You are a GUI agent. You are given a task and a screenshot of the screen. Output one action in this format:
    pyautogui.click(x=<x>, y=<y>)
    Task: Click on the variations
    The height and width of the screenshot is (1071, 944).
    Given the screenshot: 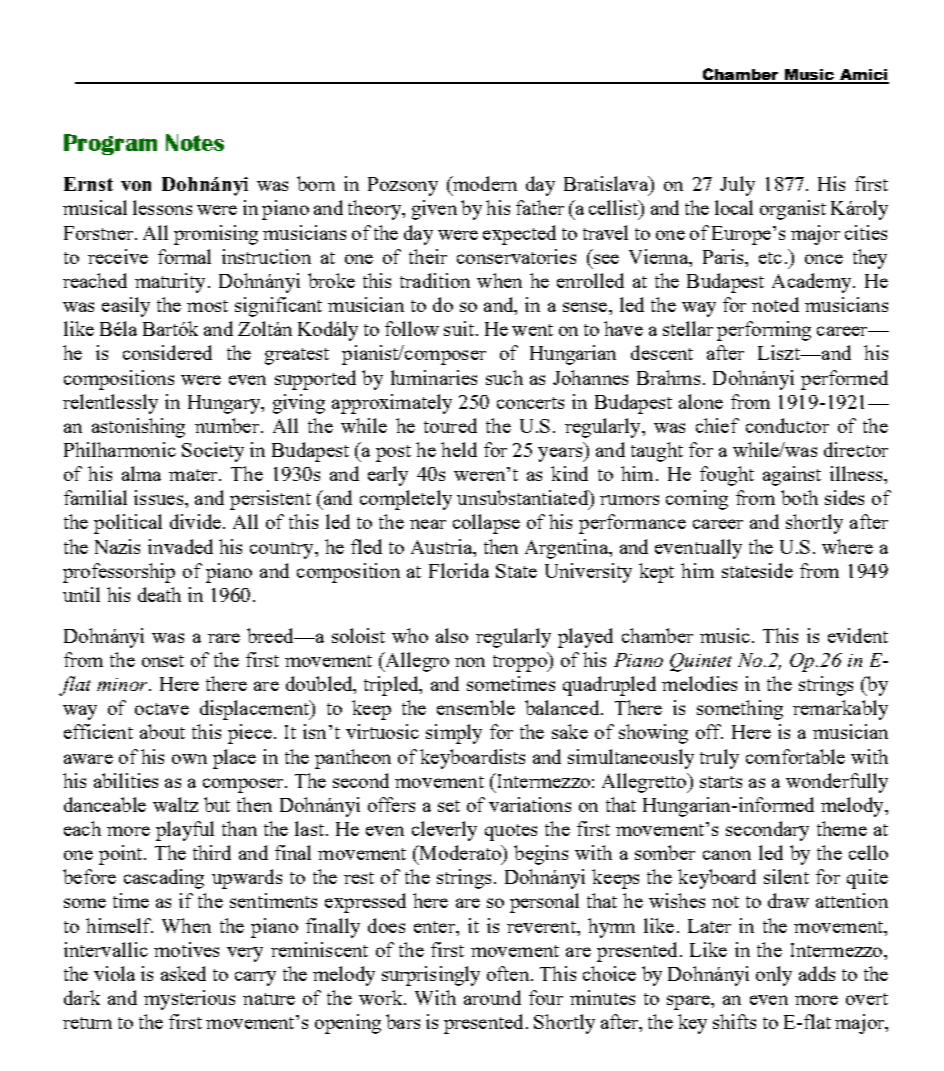 What is the action you would take?
    pyautogui.click(x=530, y=804)
